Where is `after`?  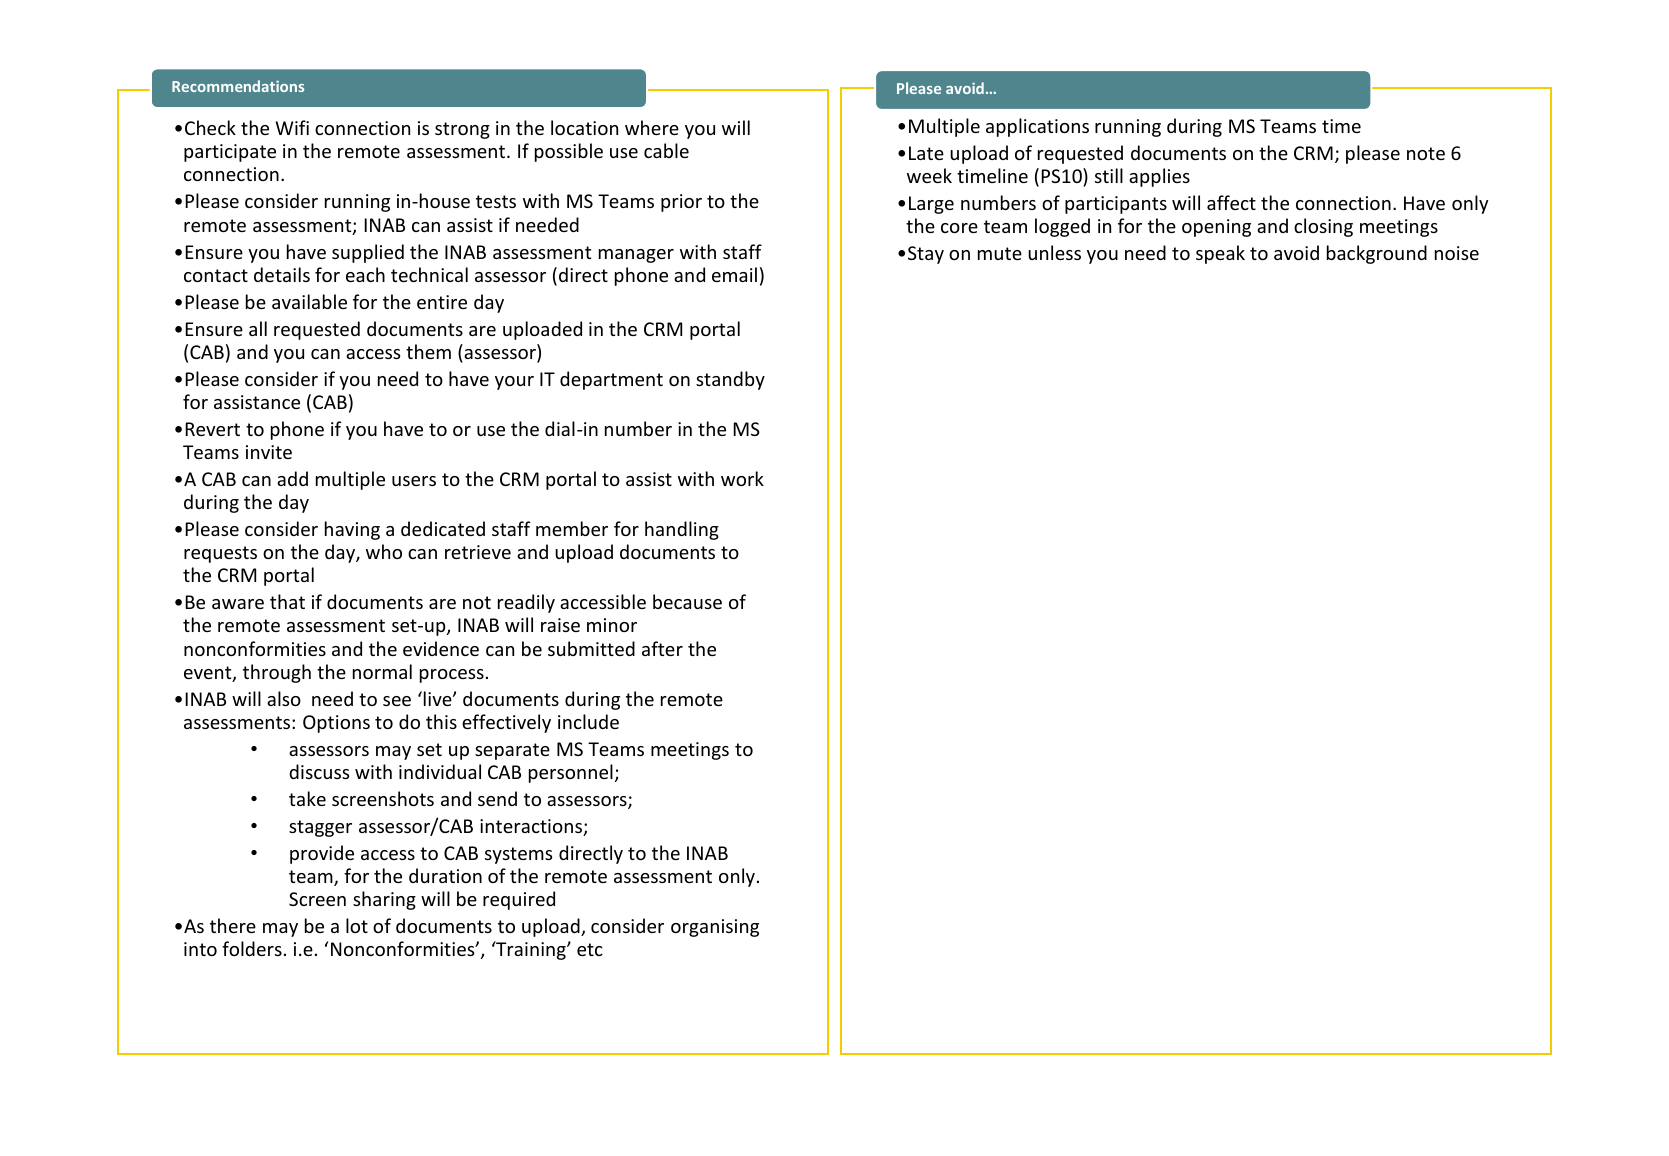
after is located at coordinates (662, 648).
